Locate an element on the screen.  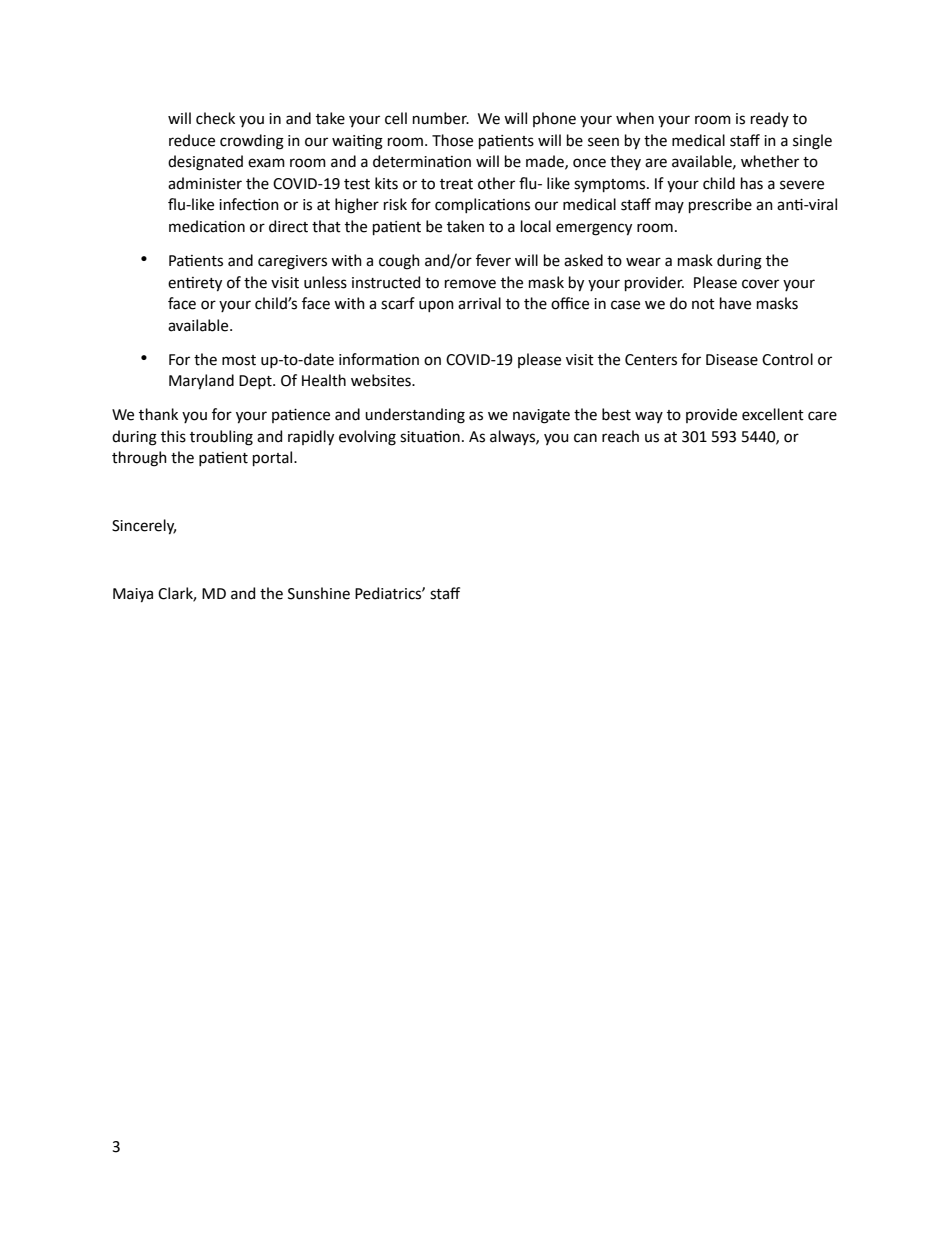
most is located at coordinates (239, 360).
